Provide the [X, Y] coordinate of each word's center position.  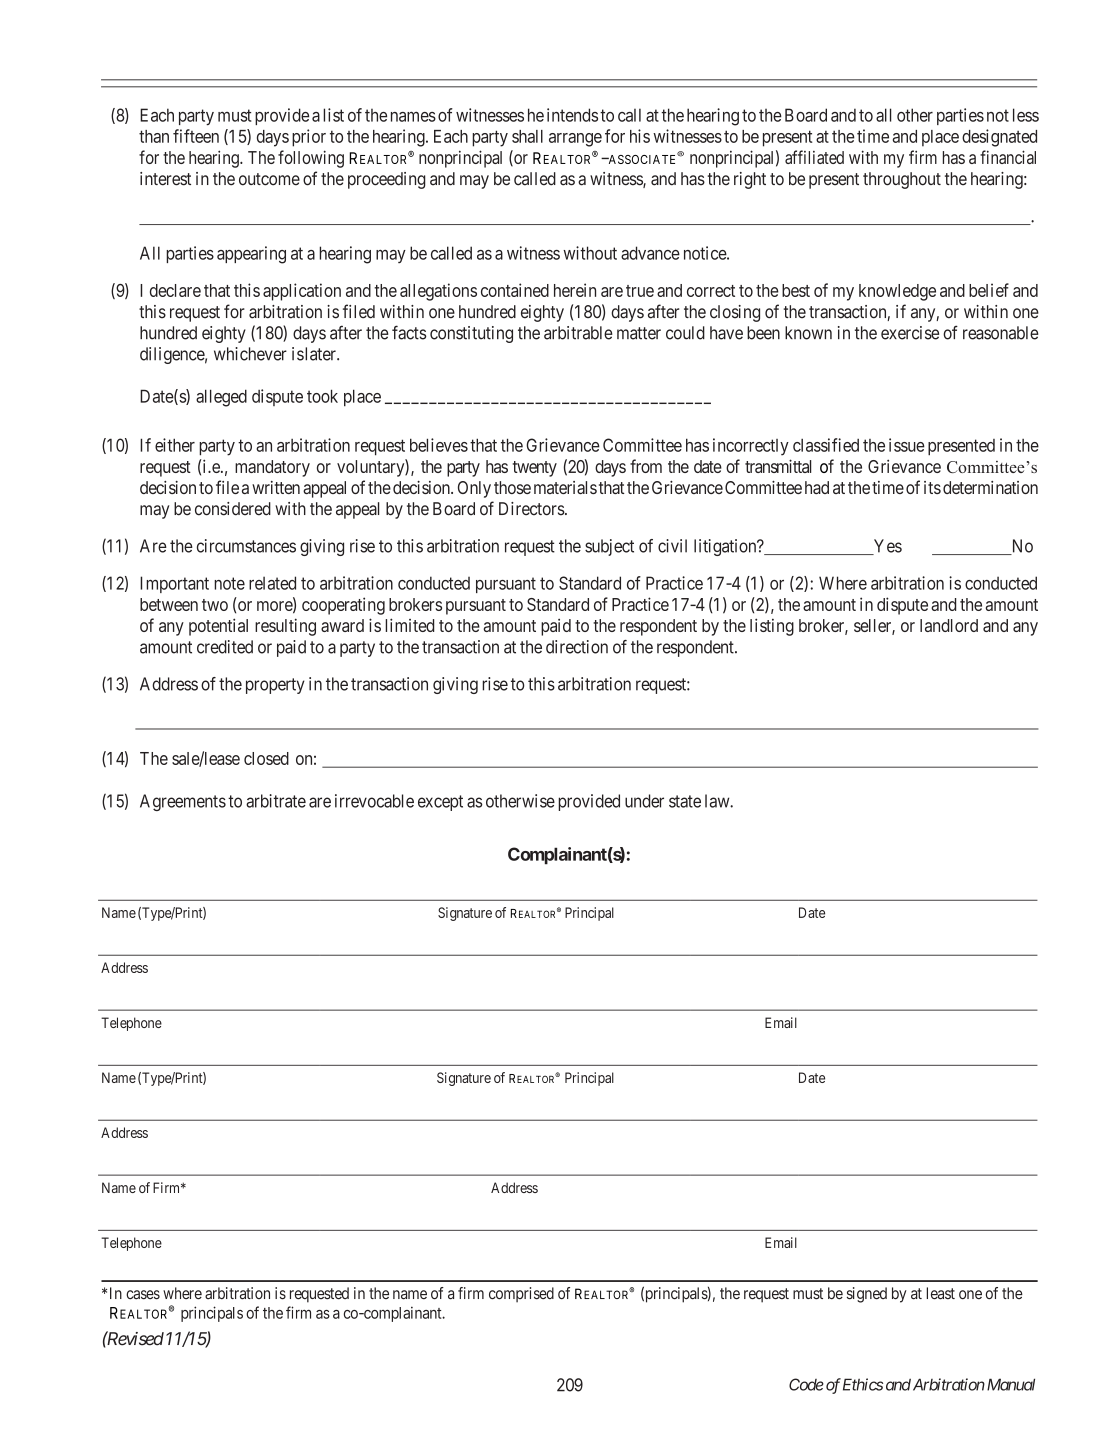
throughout [902, 180]
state [685, 801]
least [940, 1293]
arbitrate [276, 801]
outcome [269, 179]
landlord [949, 625]
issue [907, 445]
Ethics [863, 1384]
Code [806, 1384]
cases [143, 1295]
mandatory [272, 468]
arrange [575, 140]
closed [266, 758]
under [644, 801]
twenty [535, 469]
